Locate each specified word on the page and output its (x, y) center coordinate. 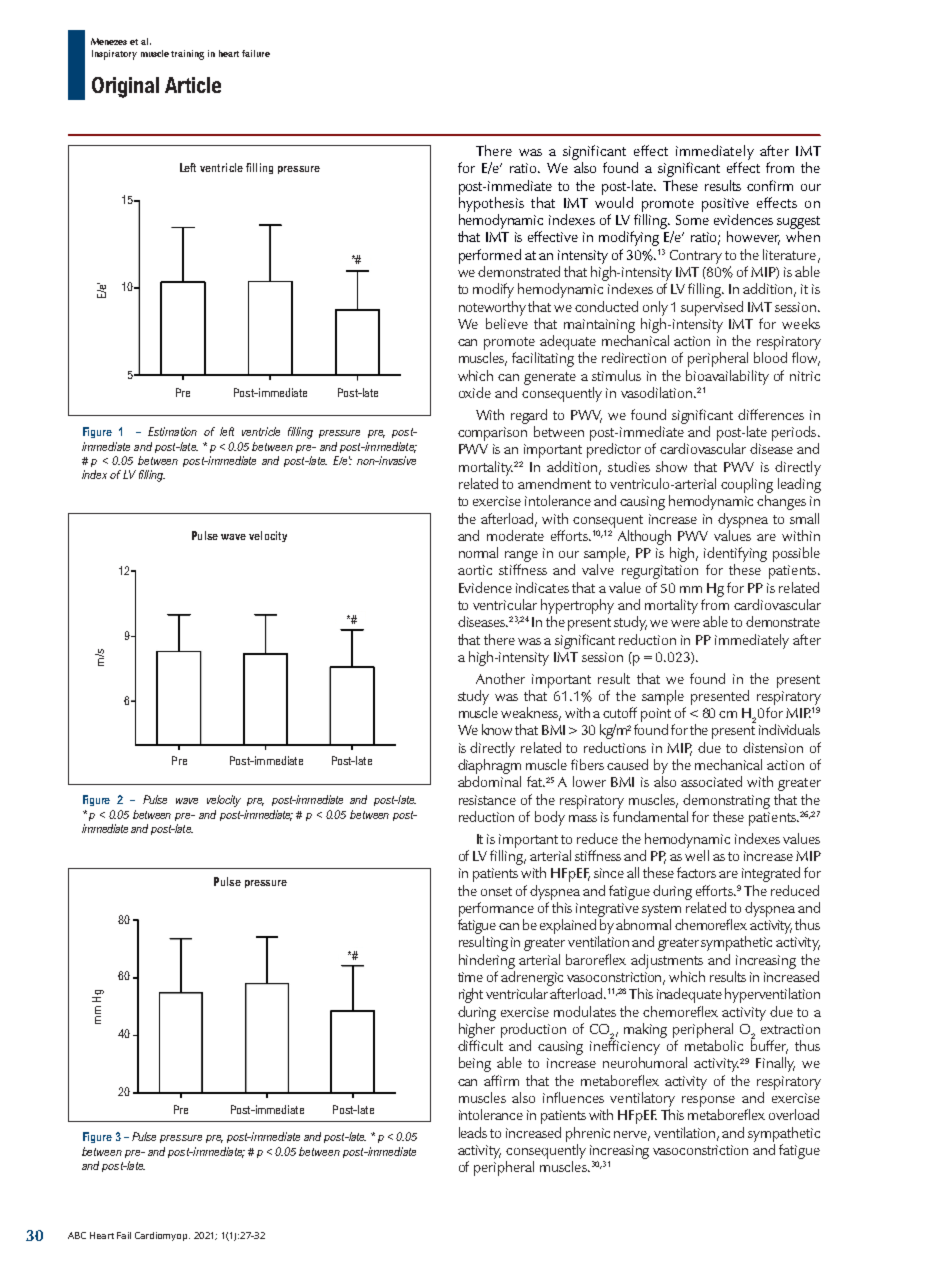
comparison (492, 434)
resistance (487, 800)
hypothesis (491, 204)
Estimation (172, 431)
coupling (747, 485)
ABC (77, 1235)
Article (193, 85)
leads (473, 1132)
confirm (770, 185)
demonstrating (726, 801)
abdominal (489, 781)
